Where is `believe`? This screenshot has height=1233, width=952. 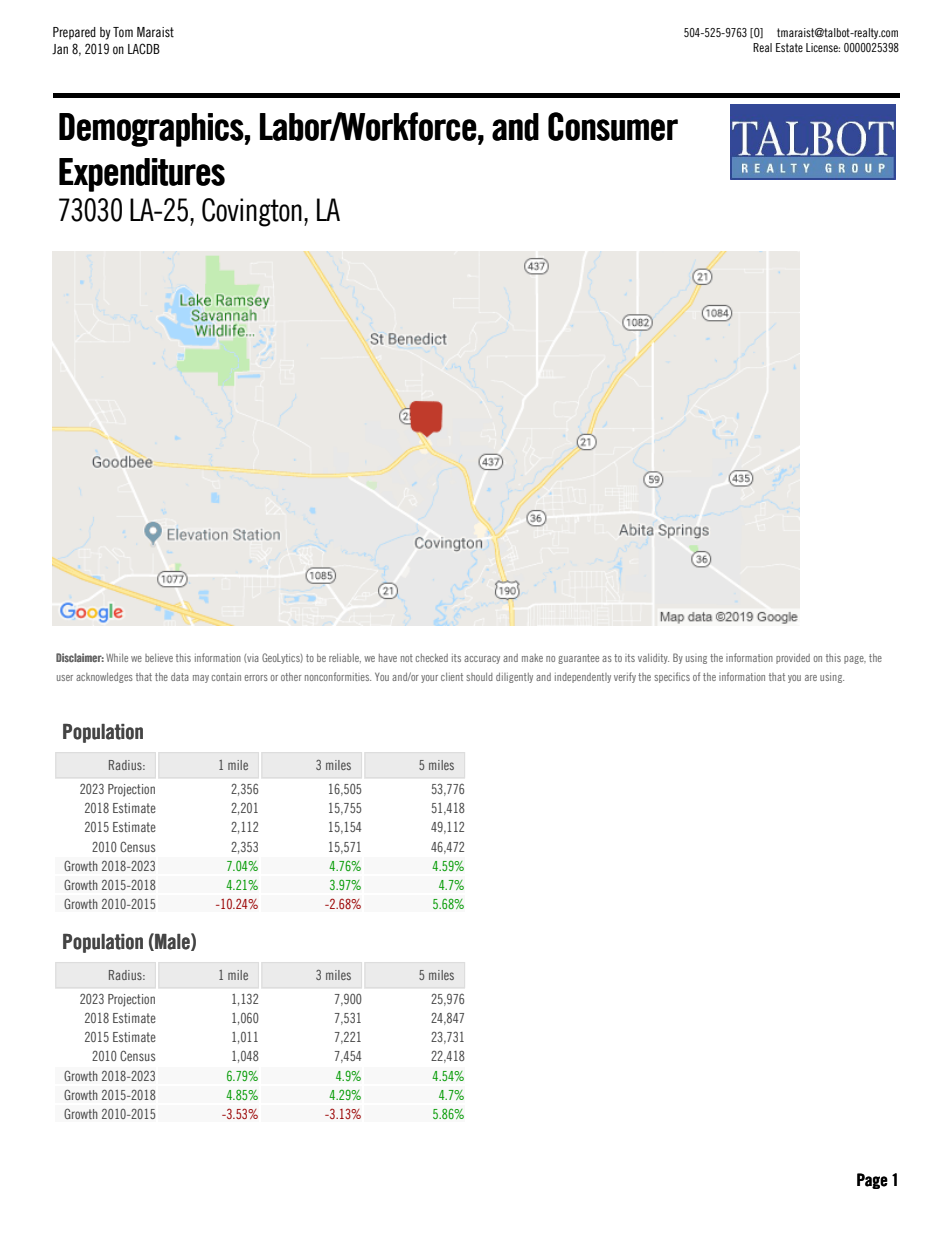
believe is located at coordinates (159, 658).
